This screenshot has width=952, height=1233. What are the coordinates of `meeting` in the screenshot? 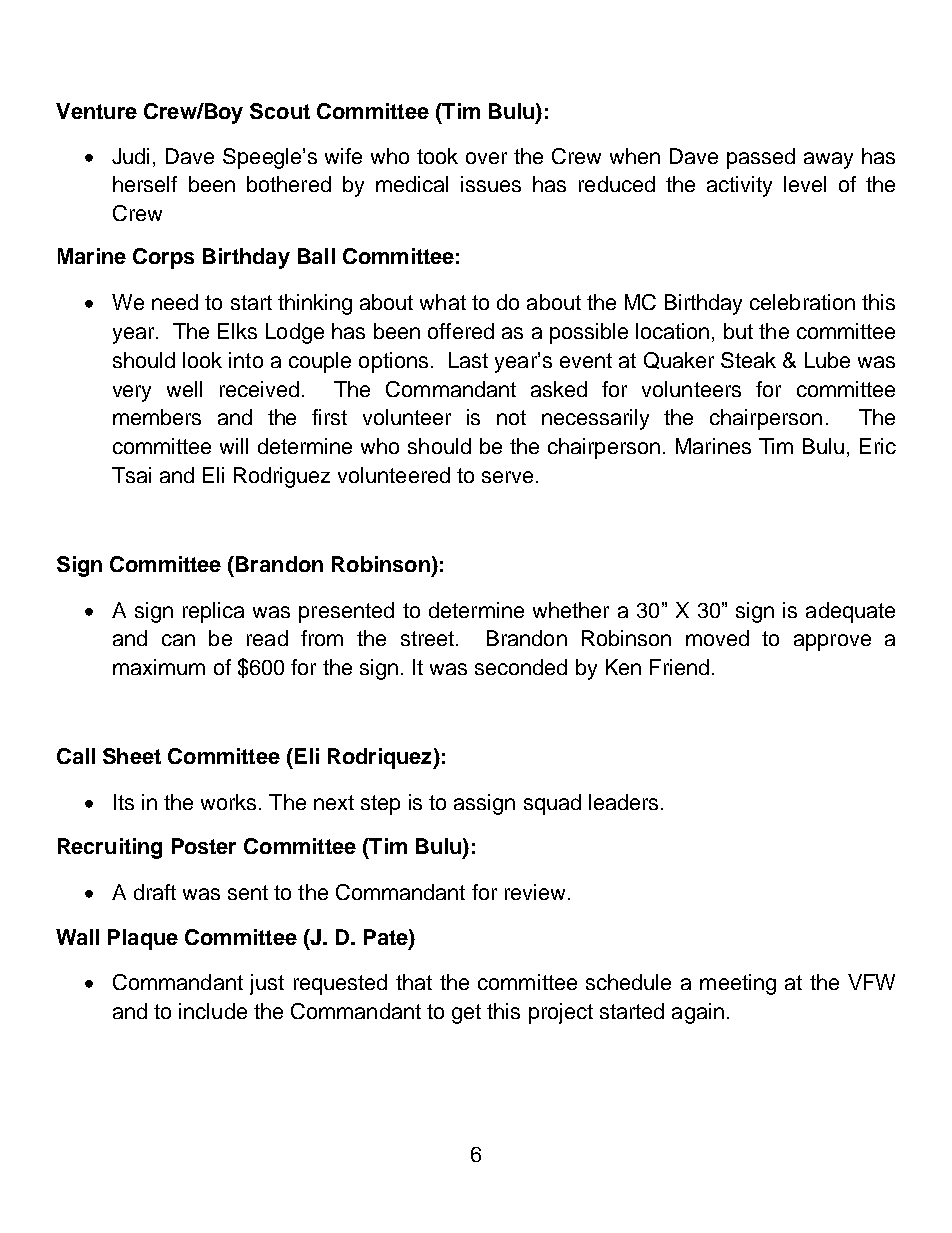 It's located at (738, 984).
